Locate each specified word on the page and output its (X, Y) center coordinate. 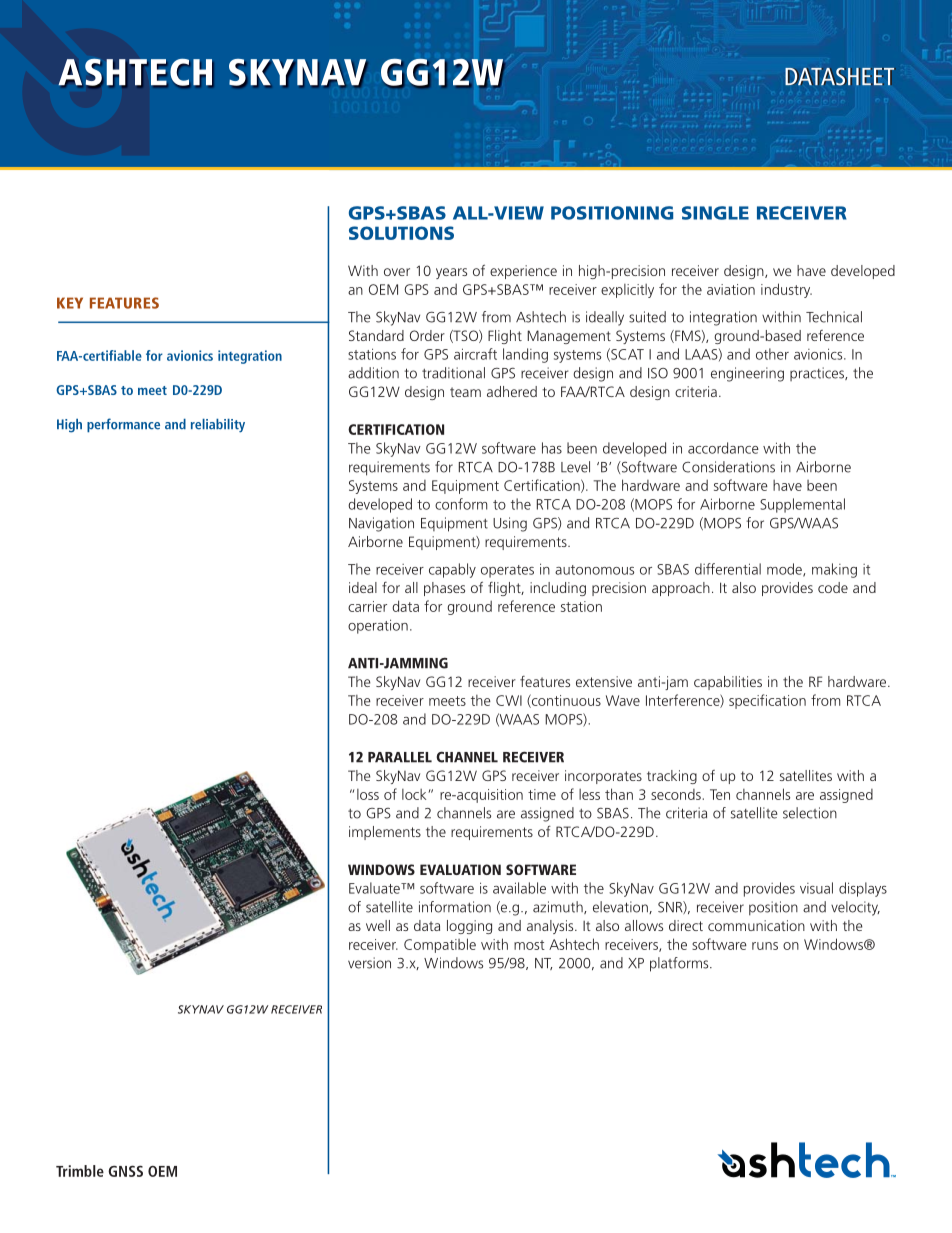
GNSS (125, 1171)
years (451, 273)
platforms (680, 964)
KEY (70, 303)
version (369, 963)
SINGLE (715, 213)
